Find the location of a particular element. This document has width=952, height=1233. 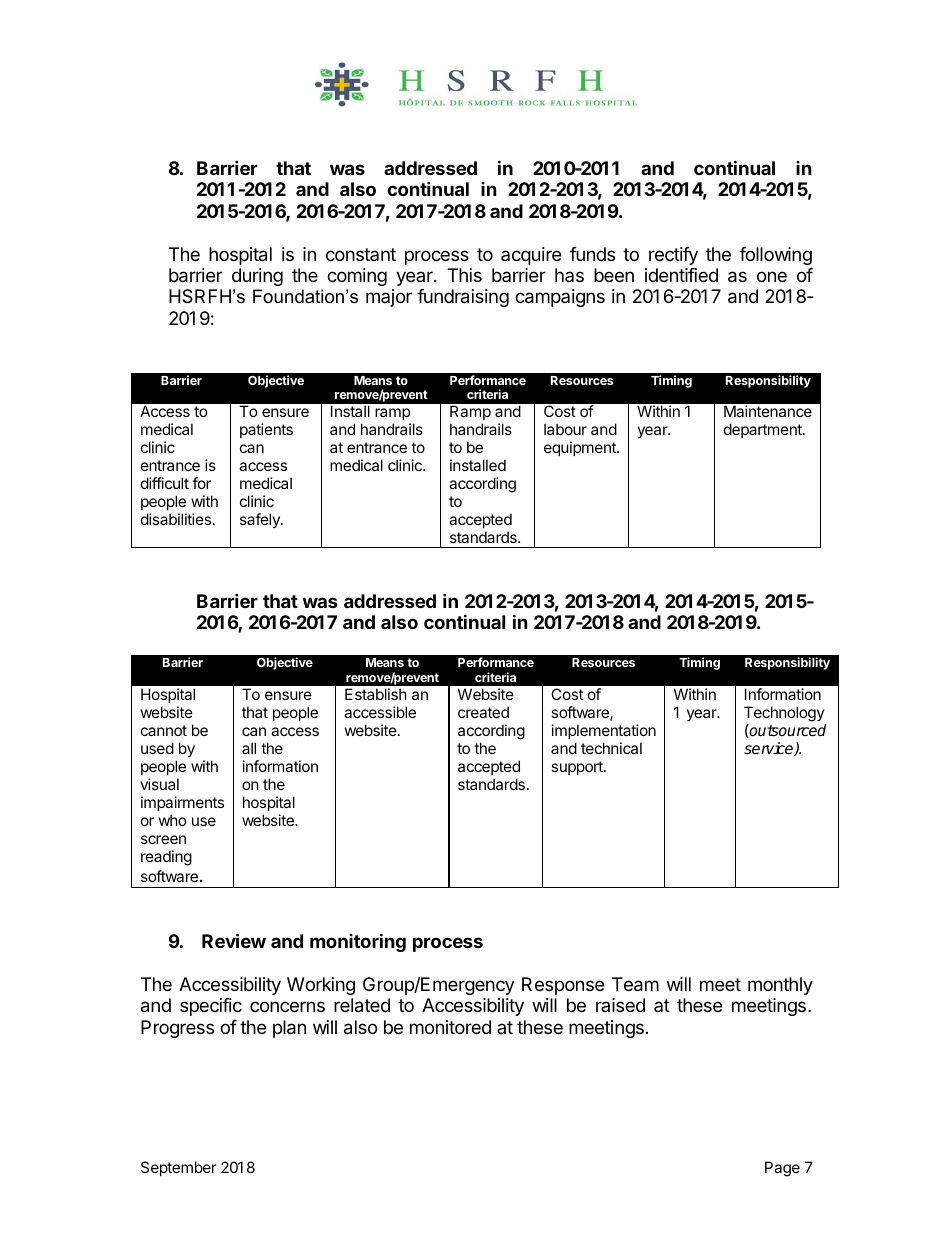

This is located at coordinates (464, 275).
